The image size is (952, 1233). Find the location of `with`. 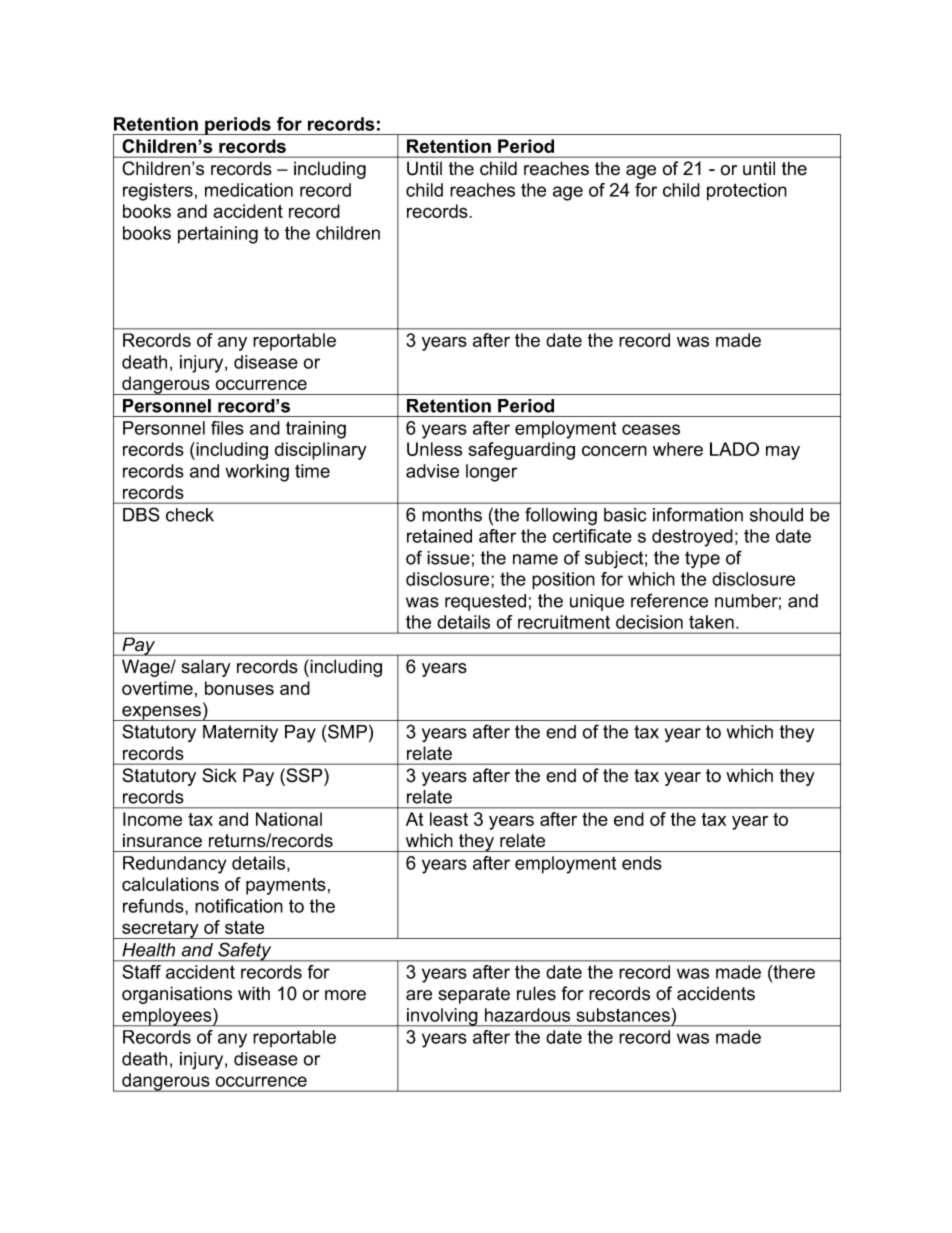

with is located at coordinates (254, 993).
